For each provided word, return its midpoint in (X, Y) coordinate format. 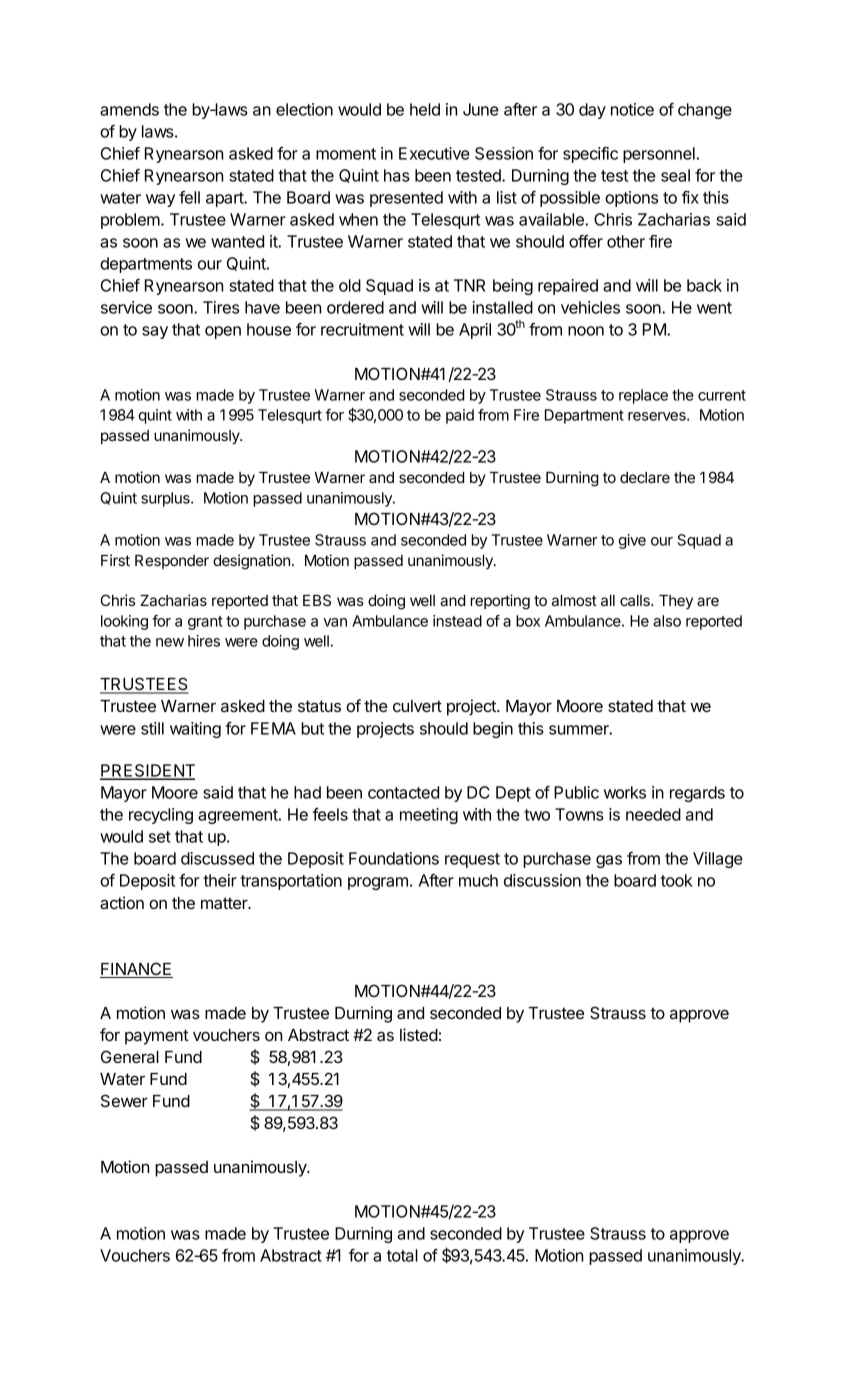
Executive (434, 153)
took (677, 880)
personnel (659, 155)
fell (189, 197)
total (402, 1255)
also (667, 621)
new (170, 642)
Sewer (124, 1100)
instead (457, 621)
